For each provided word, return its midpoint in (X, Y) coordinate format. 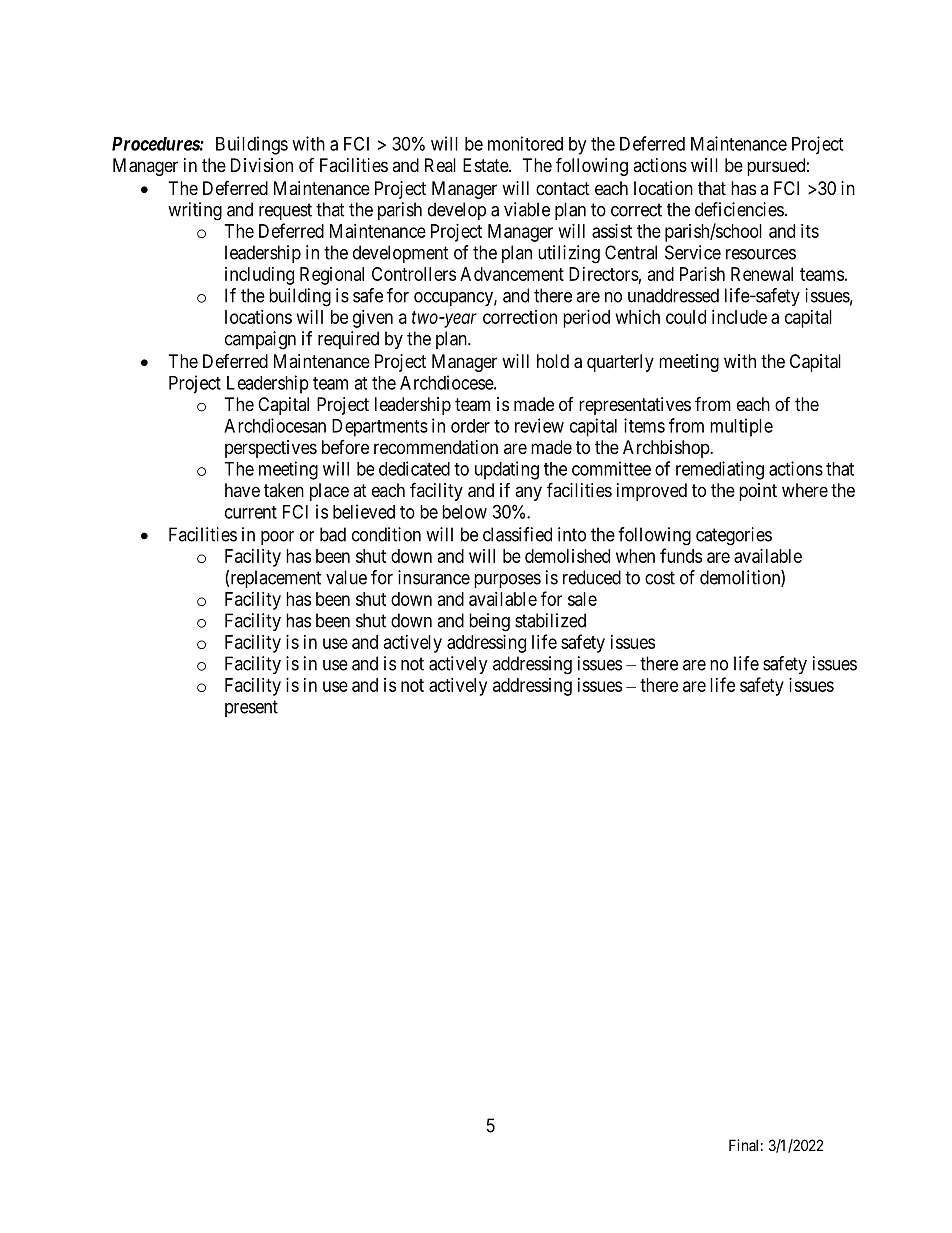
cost (660, 578)
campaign (260, 340)
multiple (741, 427)
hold (553, 361)
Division (262, 165)
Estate (486, 165)
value (346, 577)
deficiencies (739, 209)
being (489, 622)
